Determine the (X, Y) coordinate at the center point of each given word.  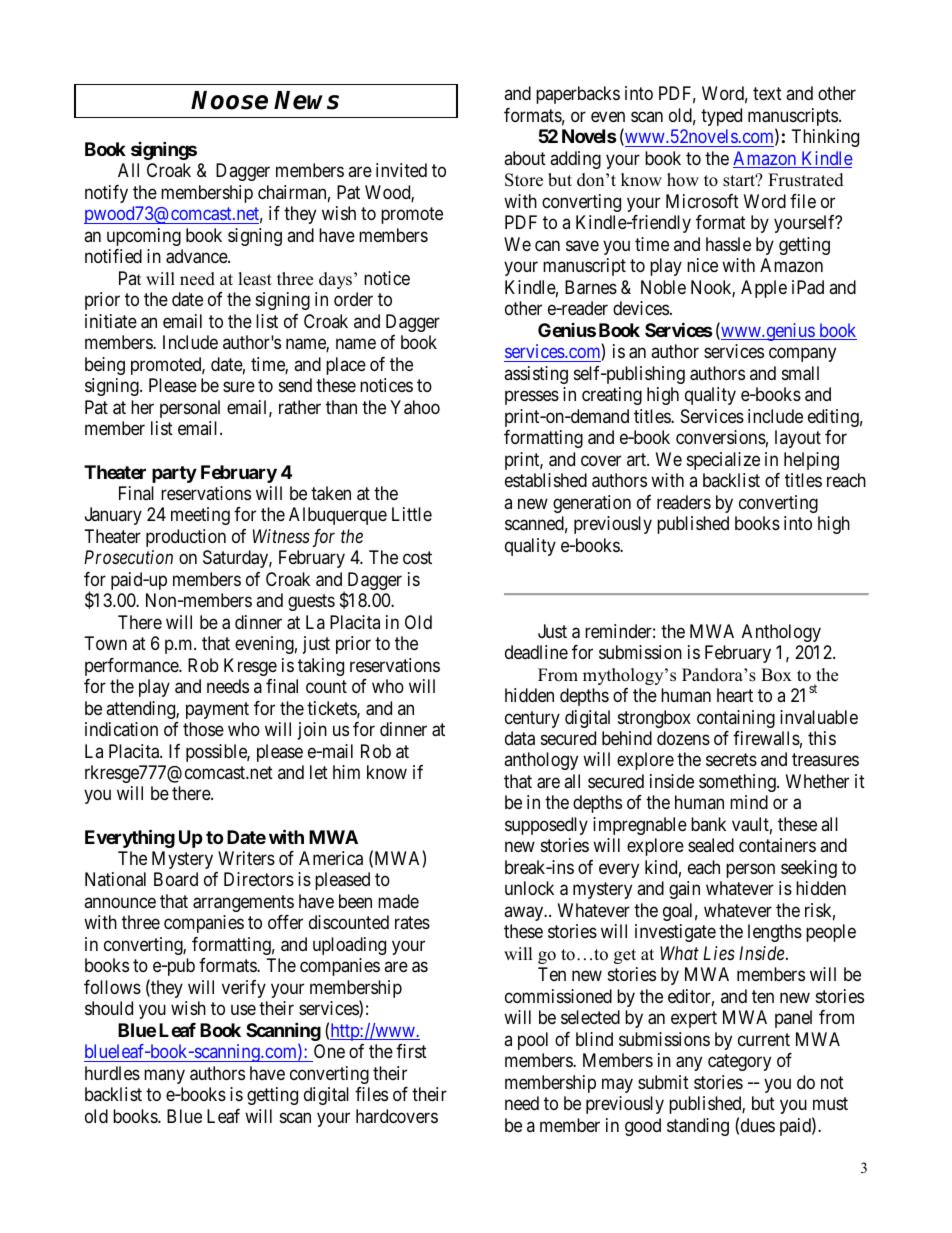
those (203, 729)
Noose (229, 100)
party (174, 474)
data (520, 738)
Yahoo (415, 407)
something (738, 783)
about (525, 158)
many (164, 1076)
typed (721, 117)
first (411, 1051)
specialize (723, 461)
